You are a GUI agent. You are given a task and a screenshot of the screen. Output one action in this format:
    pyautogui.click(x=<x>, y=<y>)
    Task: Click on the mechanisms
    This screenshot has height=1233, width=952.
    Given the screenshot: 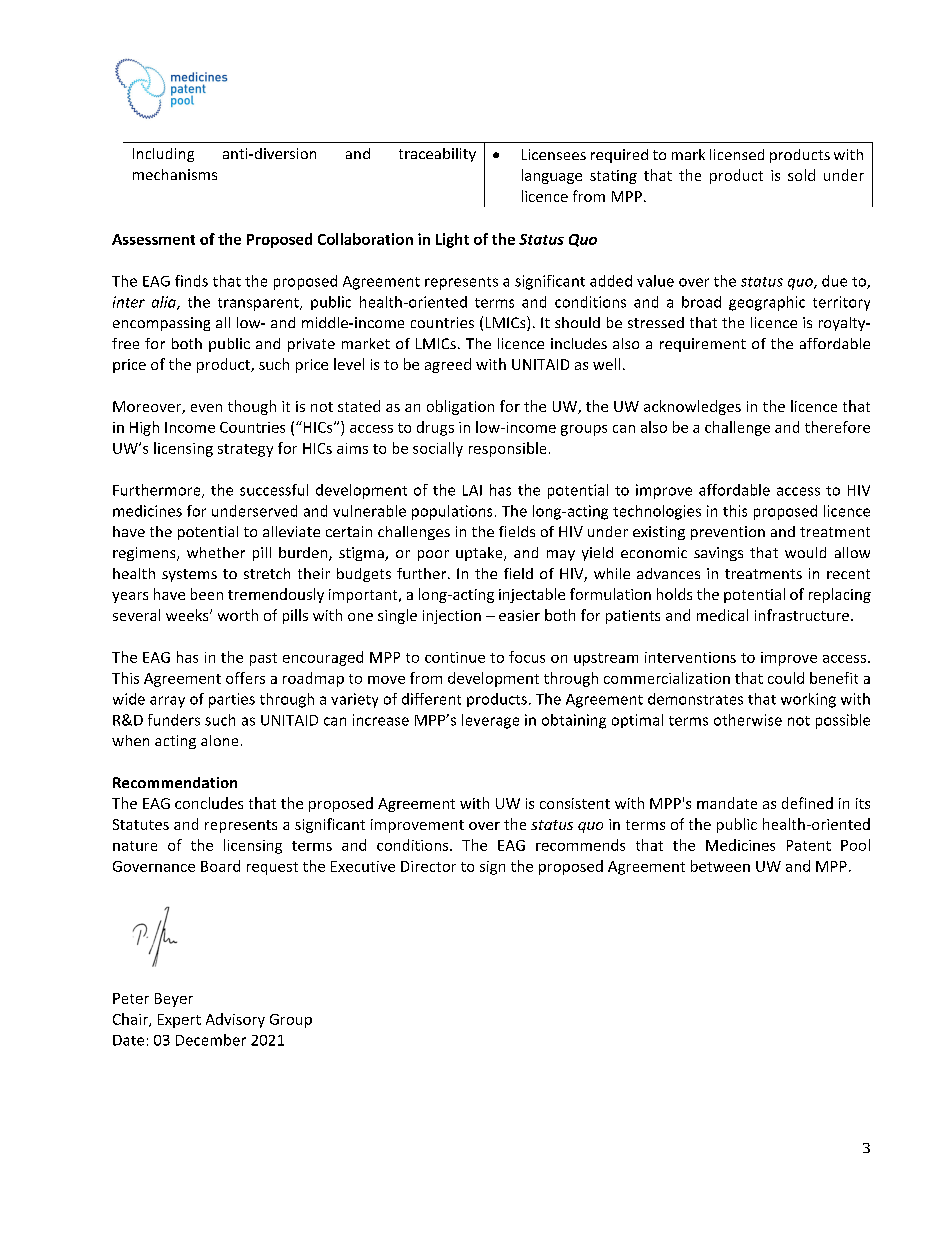 What is the action you would take?
    pyautogui.click(x=175, y=174)
